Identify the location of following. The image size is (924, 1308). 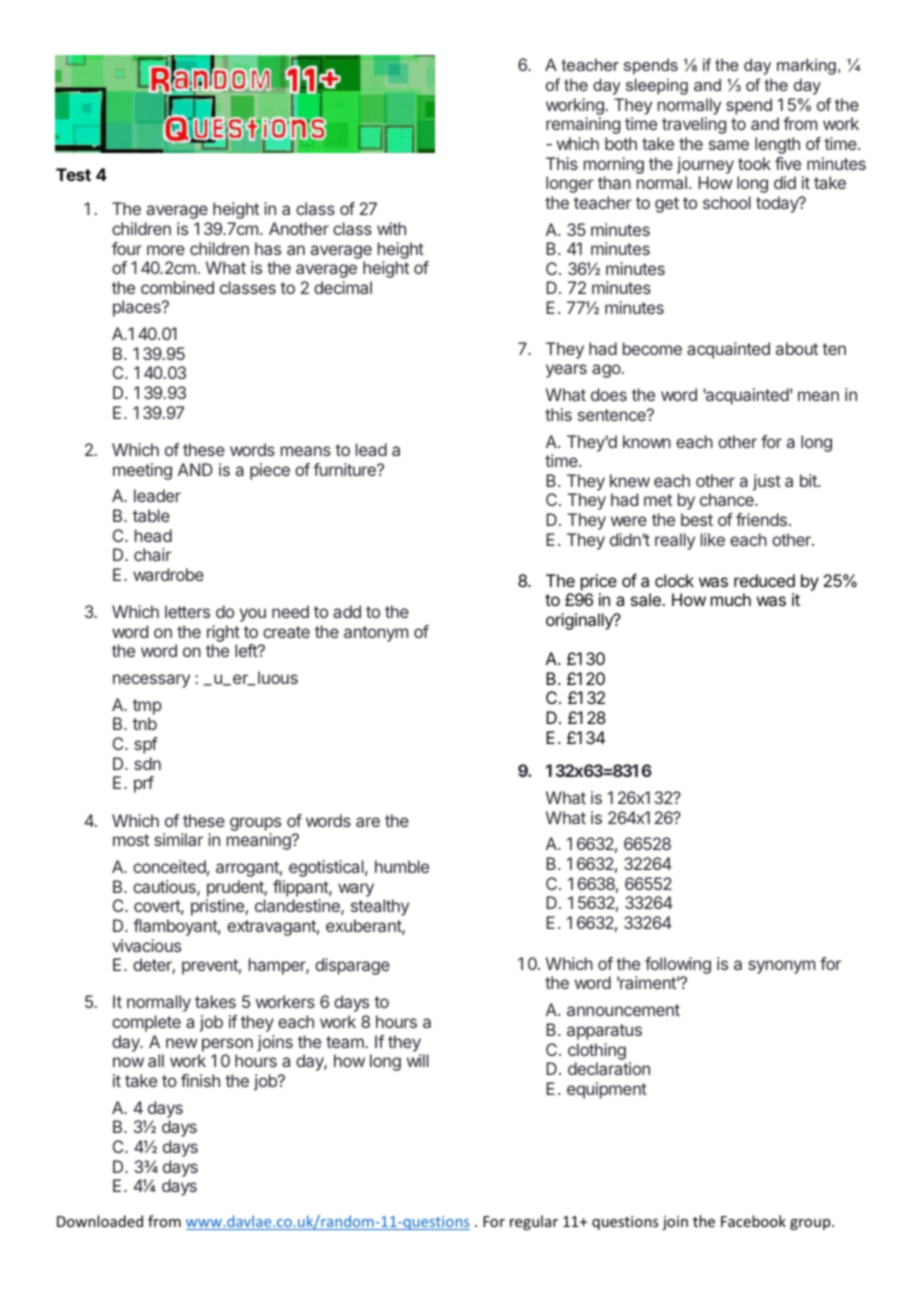
(678, 967).
